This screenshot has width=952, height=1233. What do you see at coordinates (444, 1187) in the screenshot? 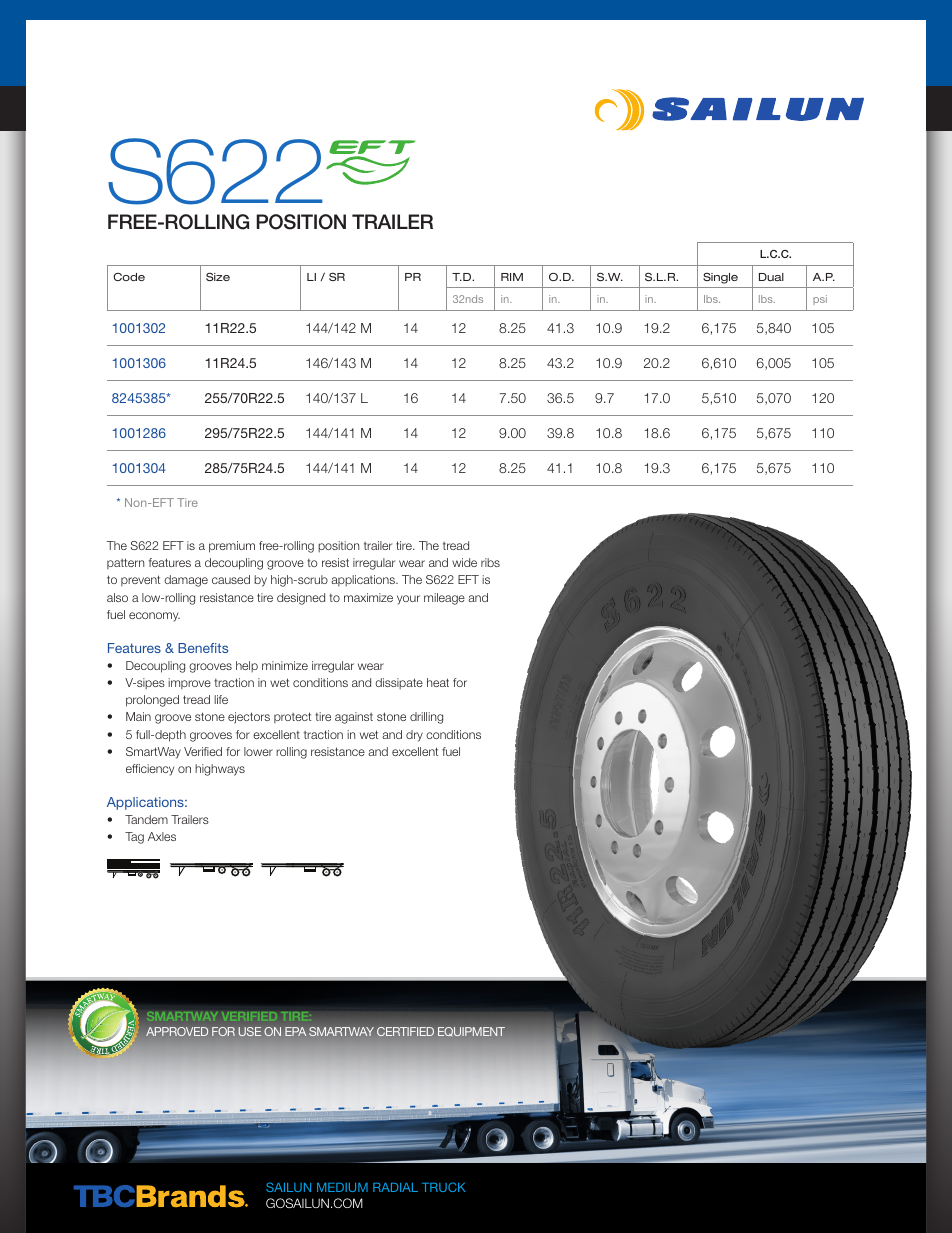
I see `TRUCK` at bounding box center [444, 1187].
